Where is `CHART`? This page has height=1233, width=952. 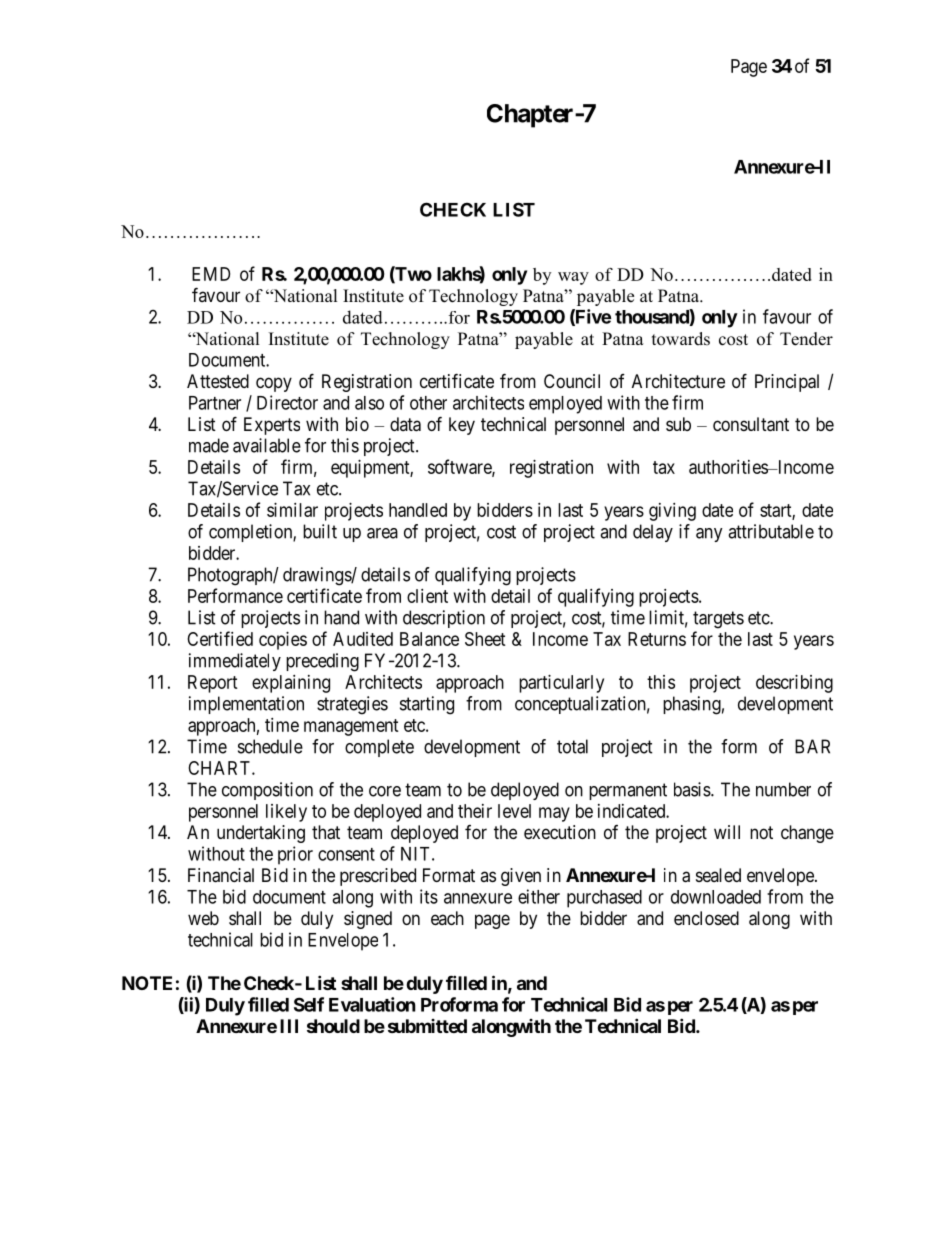 CHART is located at coordinates (220, 768).
